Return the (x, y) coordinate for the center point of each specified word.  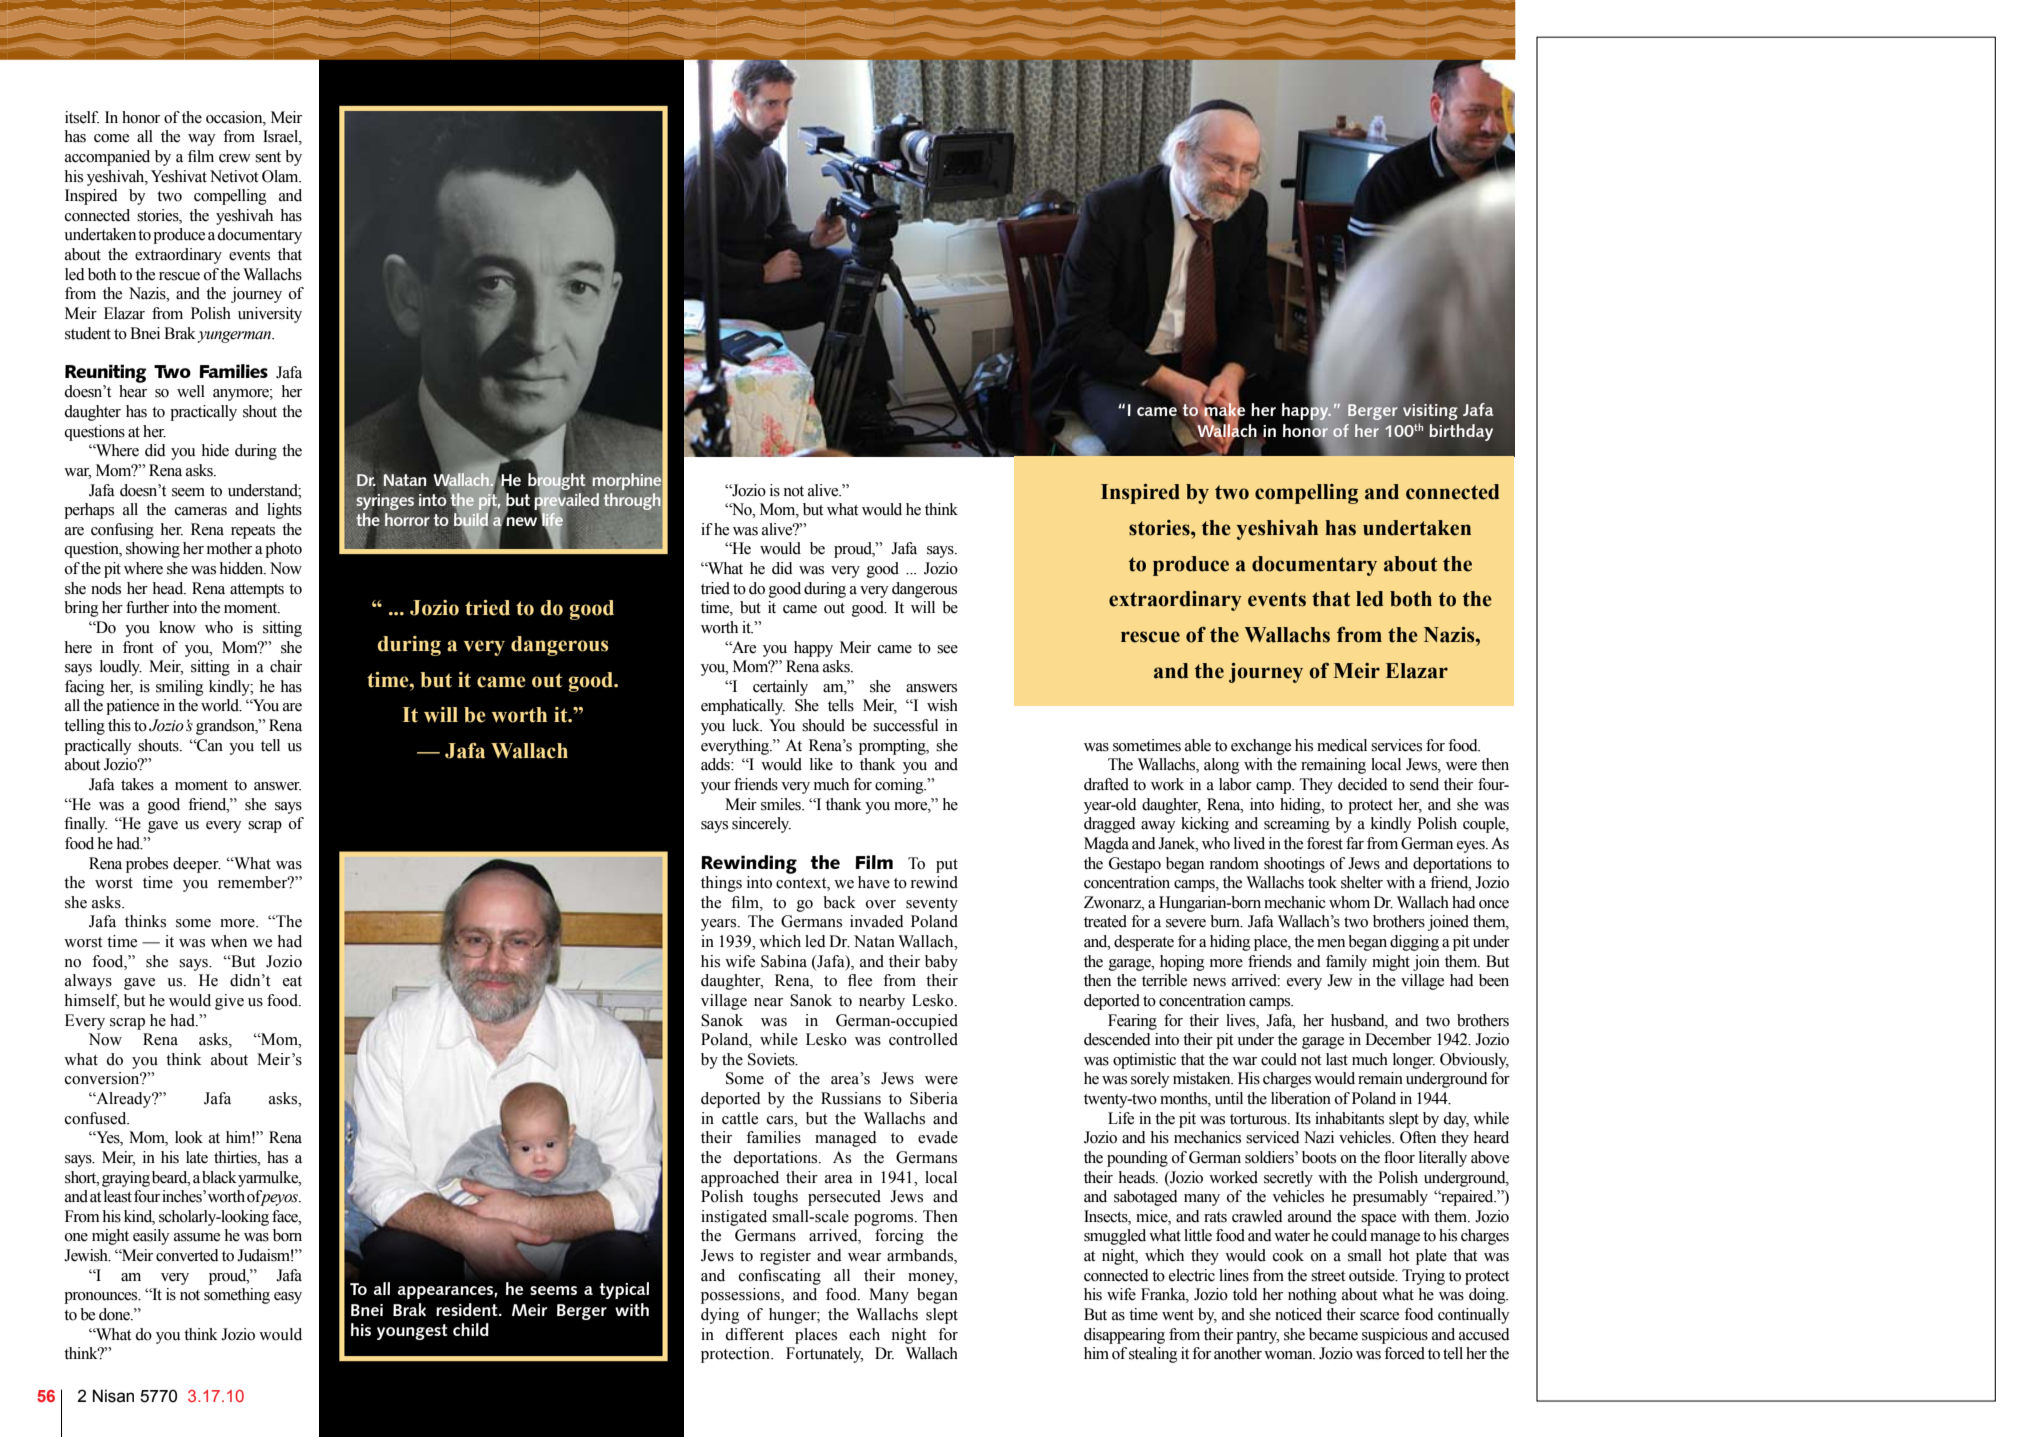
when (229, 941)
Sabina (784, 961)
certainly (780, 688)
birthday (1461, 432)
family (1346, 963)
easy (288, 1298)
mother (229, 548)
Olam (281, 176)
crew (235, 158)
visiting (1430, 412)
